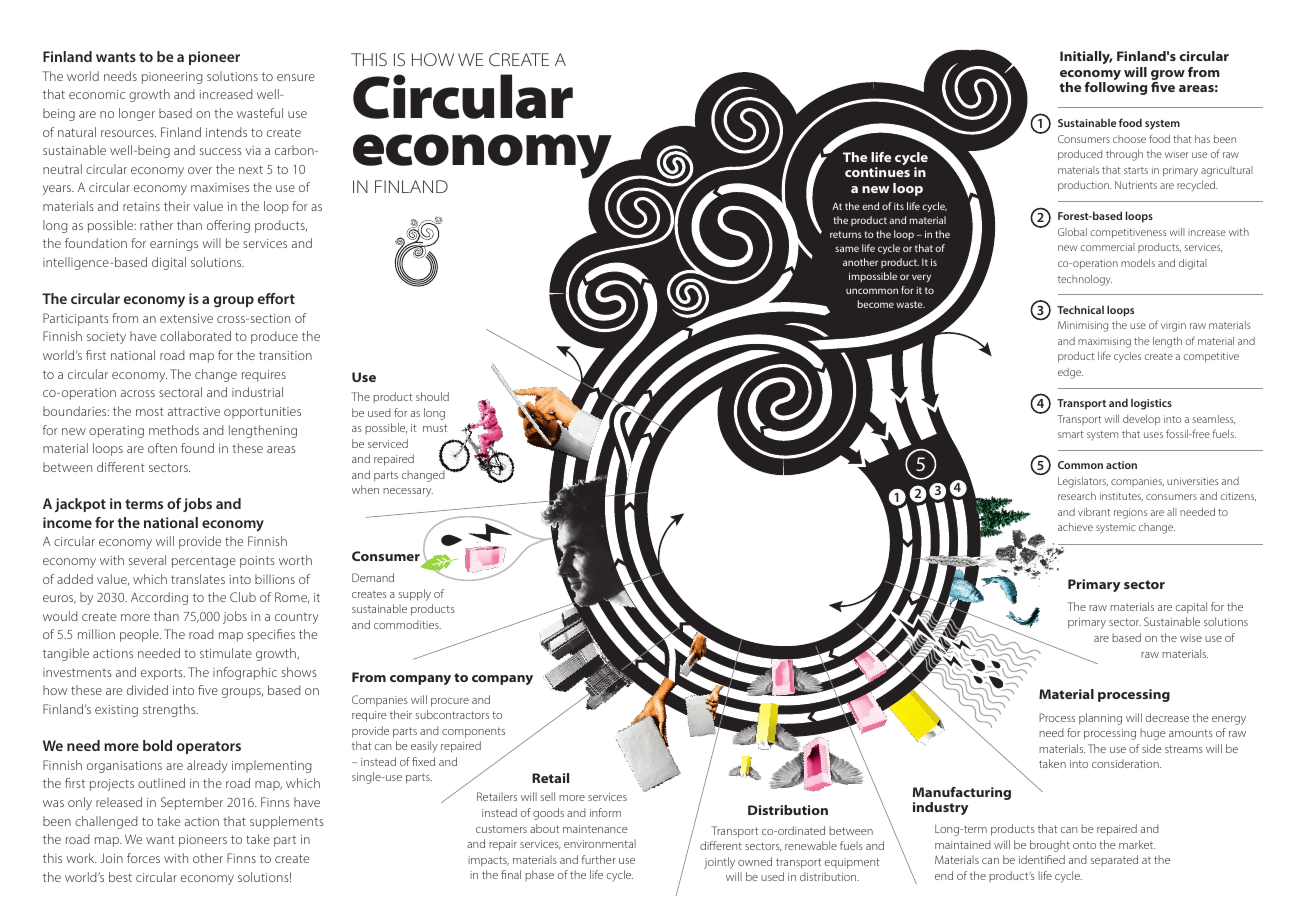 The width and height of the screenshot is (1303, 924). I want to click on further, so click(599, 859).
